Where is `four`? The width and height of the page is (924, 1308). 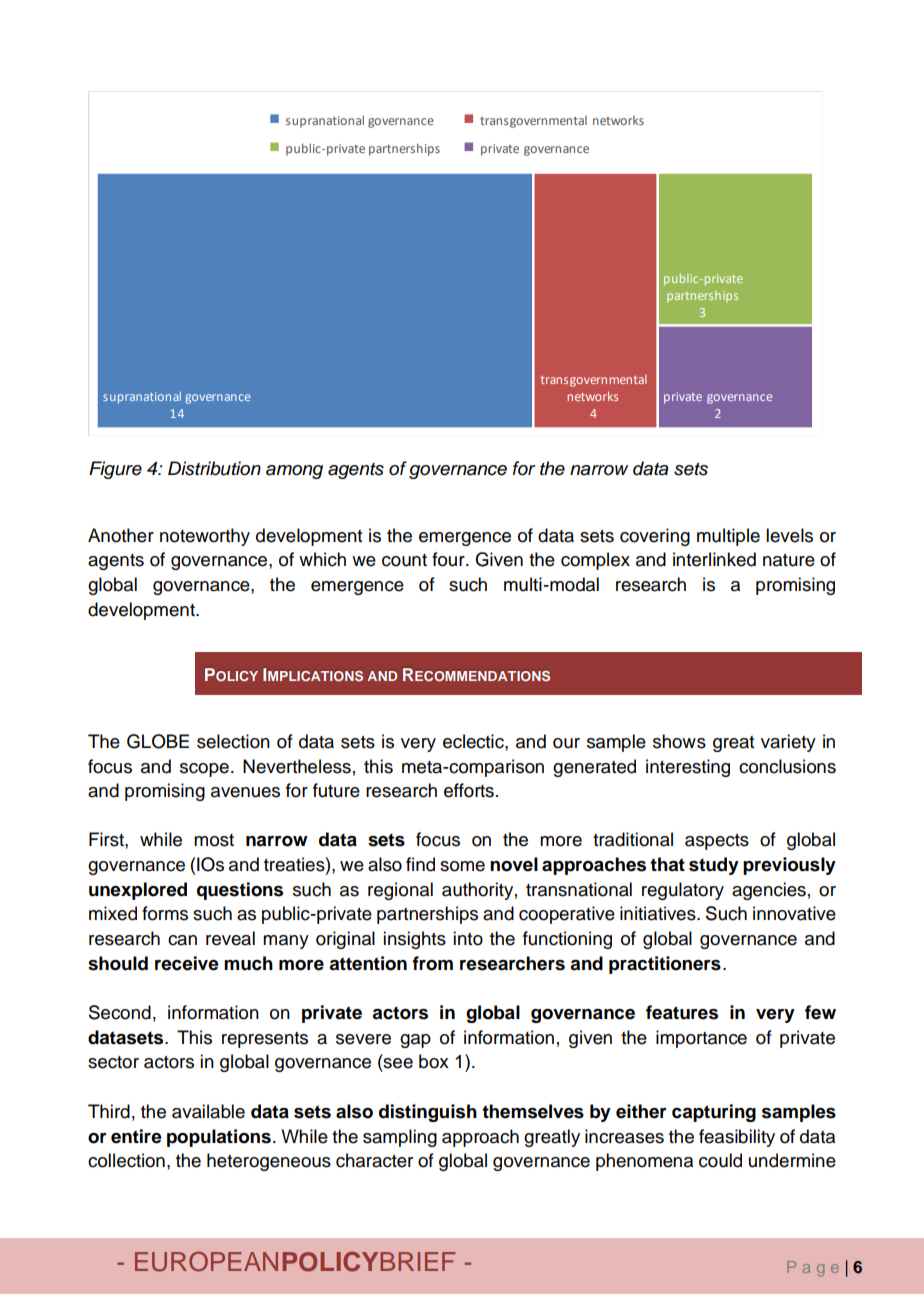
four is located at coordinates (449, 559).
